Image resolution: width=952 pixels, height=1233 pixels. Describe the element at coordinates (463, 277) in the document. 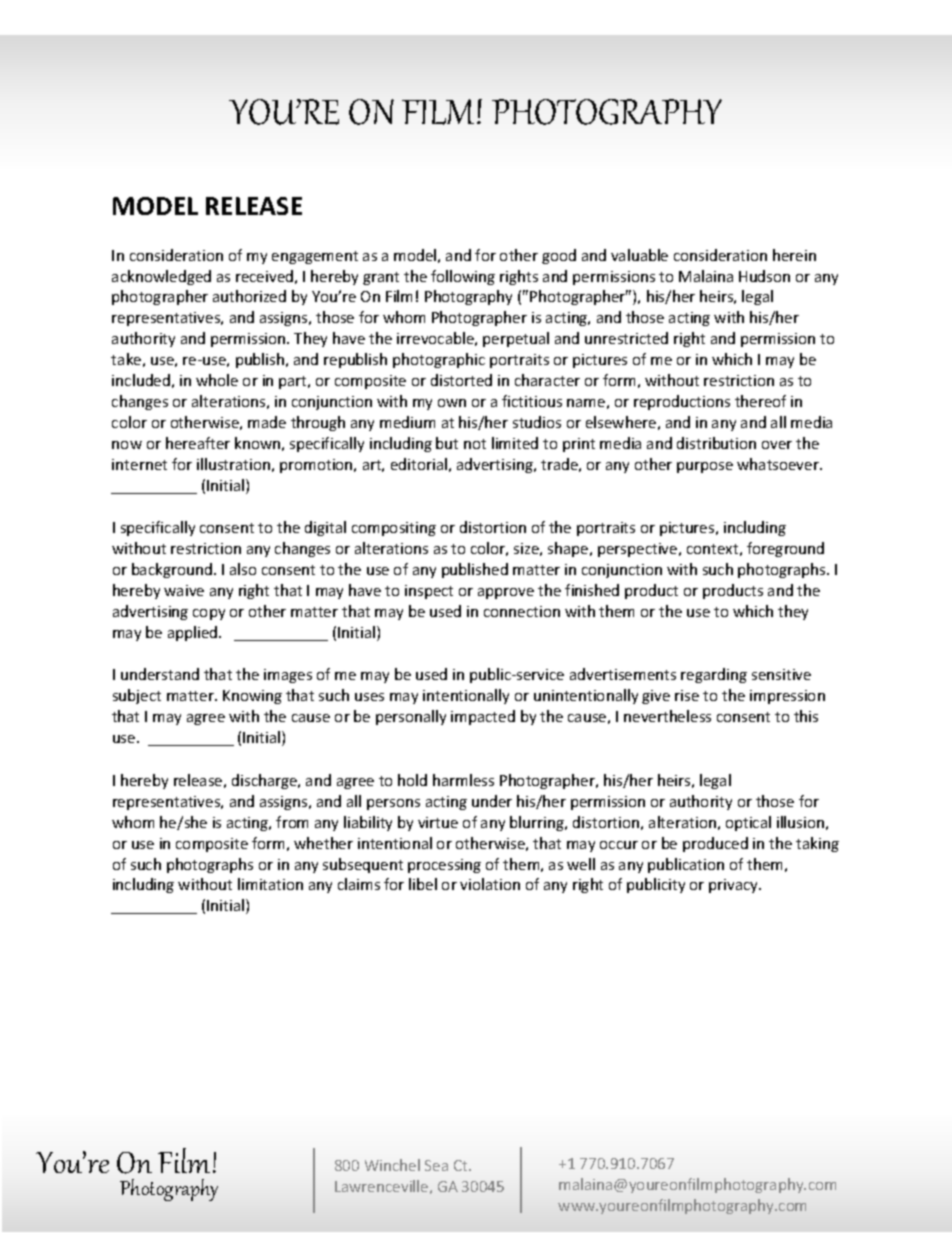

I see `following` at that location.
